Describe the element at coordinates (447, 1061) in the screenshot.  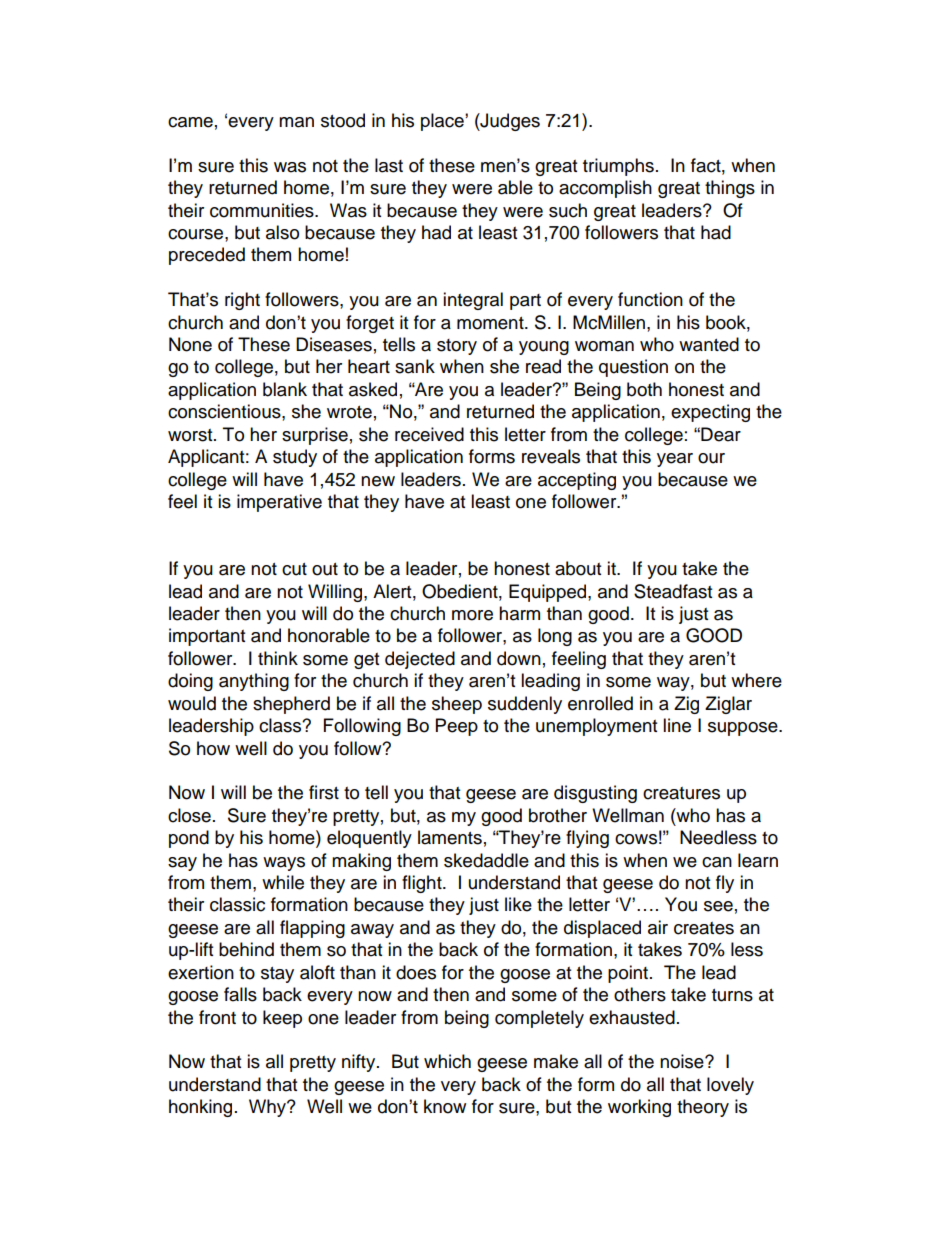
I see `which` at that location.
